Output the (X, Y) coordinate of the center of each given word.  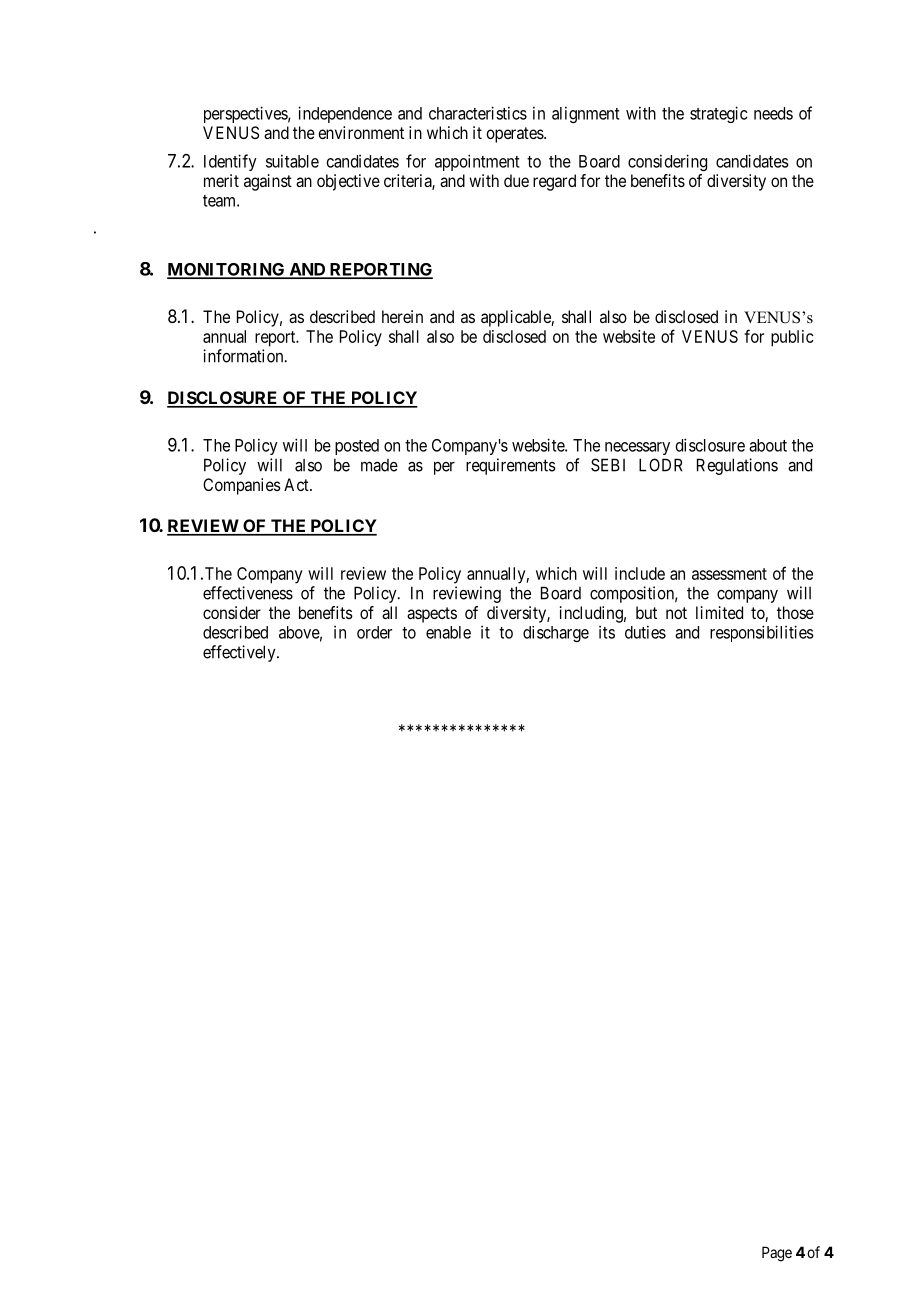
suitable (292, 161)
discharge (556, 634)
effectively (240, 653)
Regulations (737, 466)
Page (777, 1254)
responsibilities (762, 633)
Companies (242, 486)
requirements (511, 466)
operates (515, 135)
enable (448, 632)
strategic (719, 114)
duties (645, 632)
